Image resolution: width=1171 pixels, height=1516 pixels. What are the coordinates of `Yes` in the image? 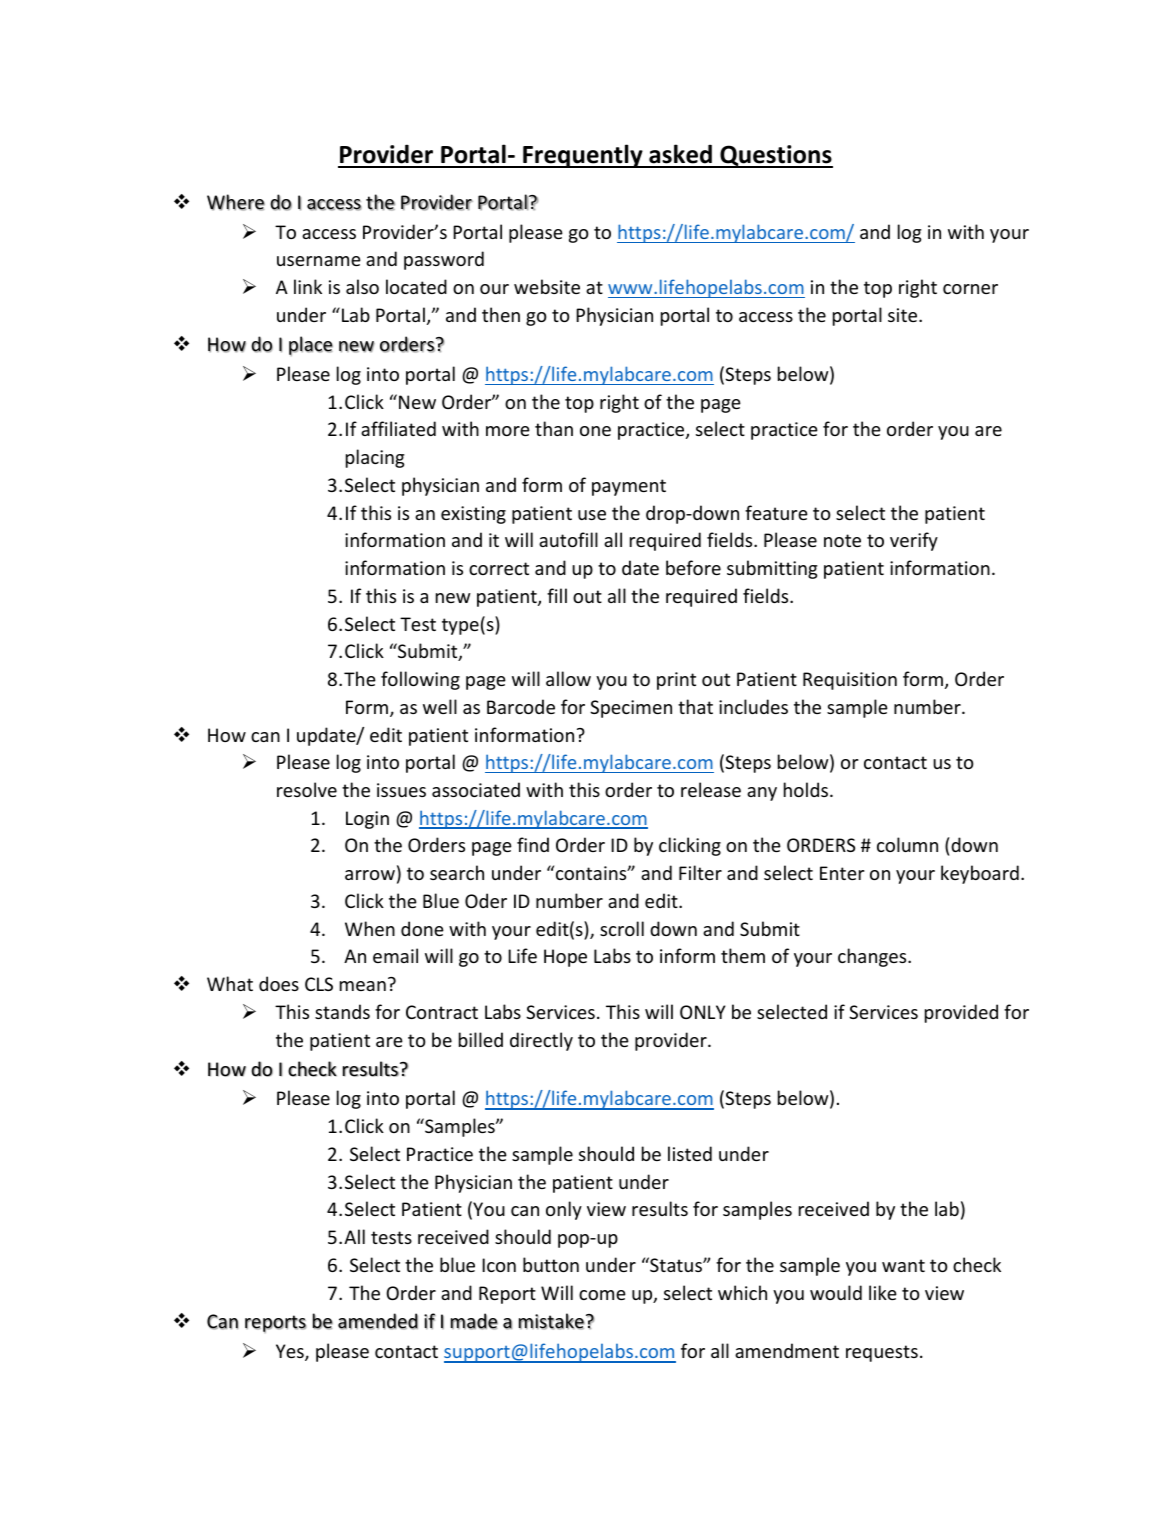 It's located at (291, 1352).
